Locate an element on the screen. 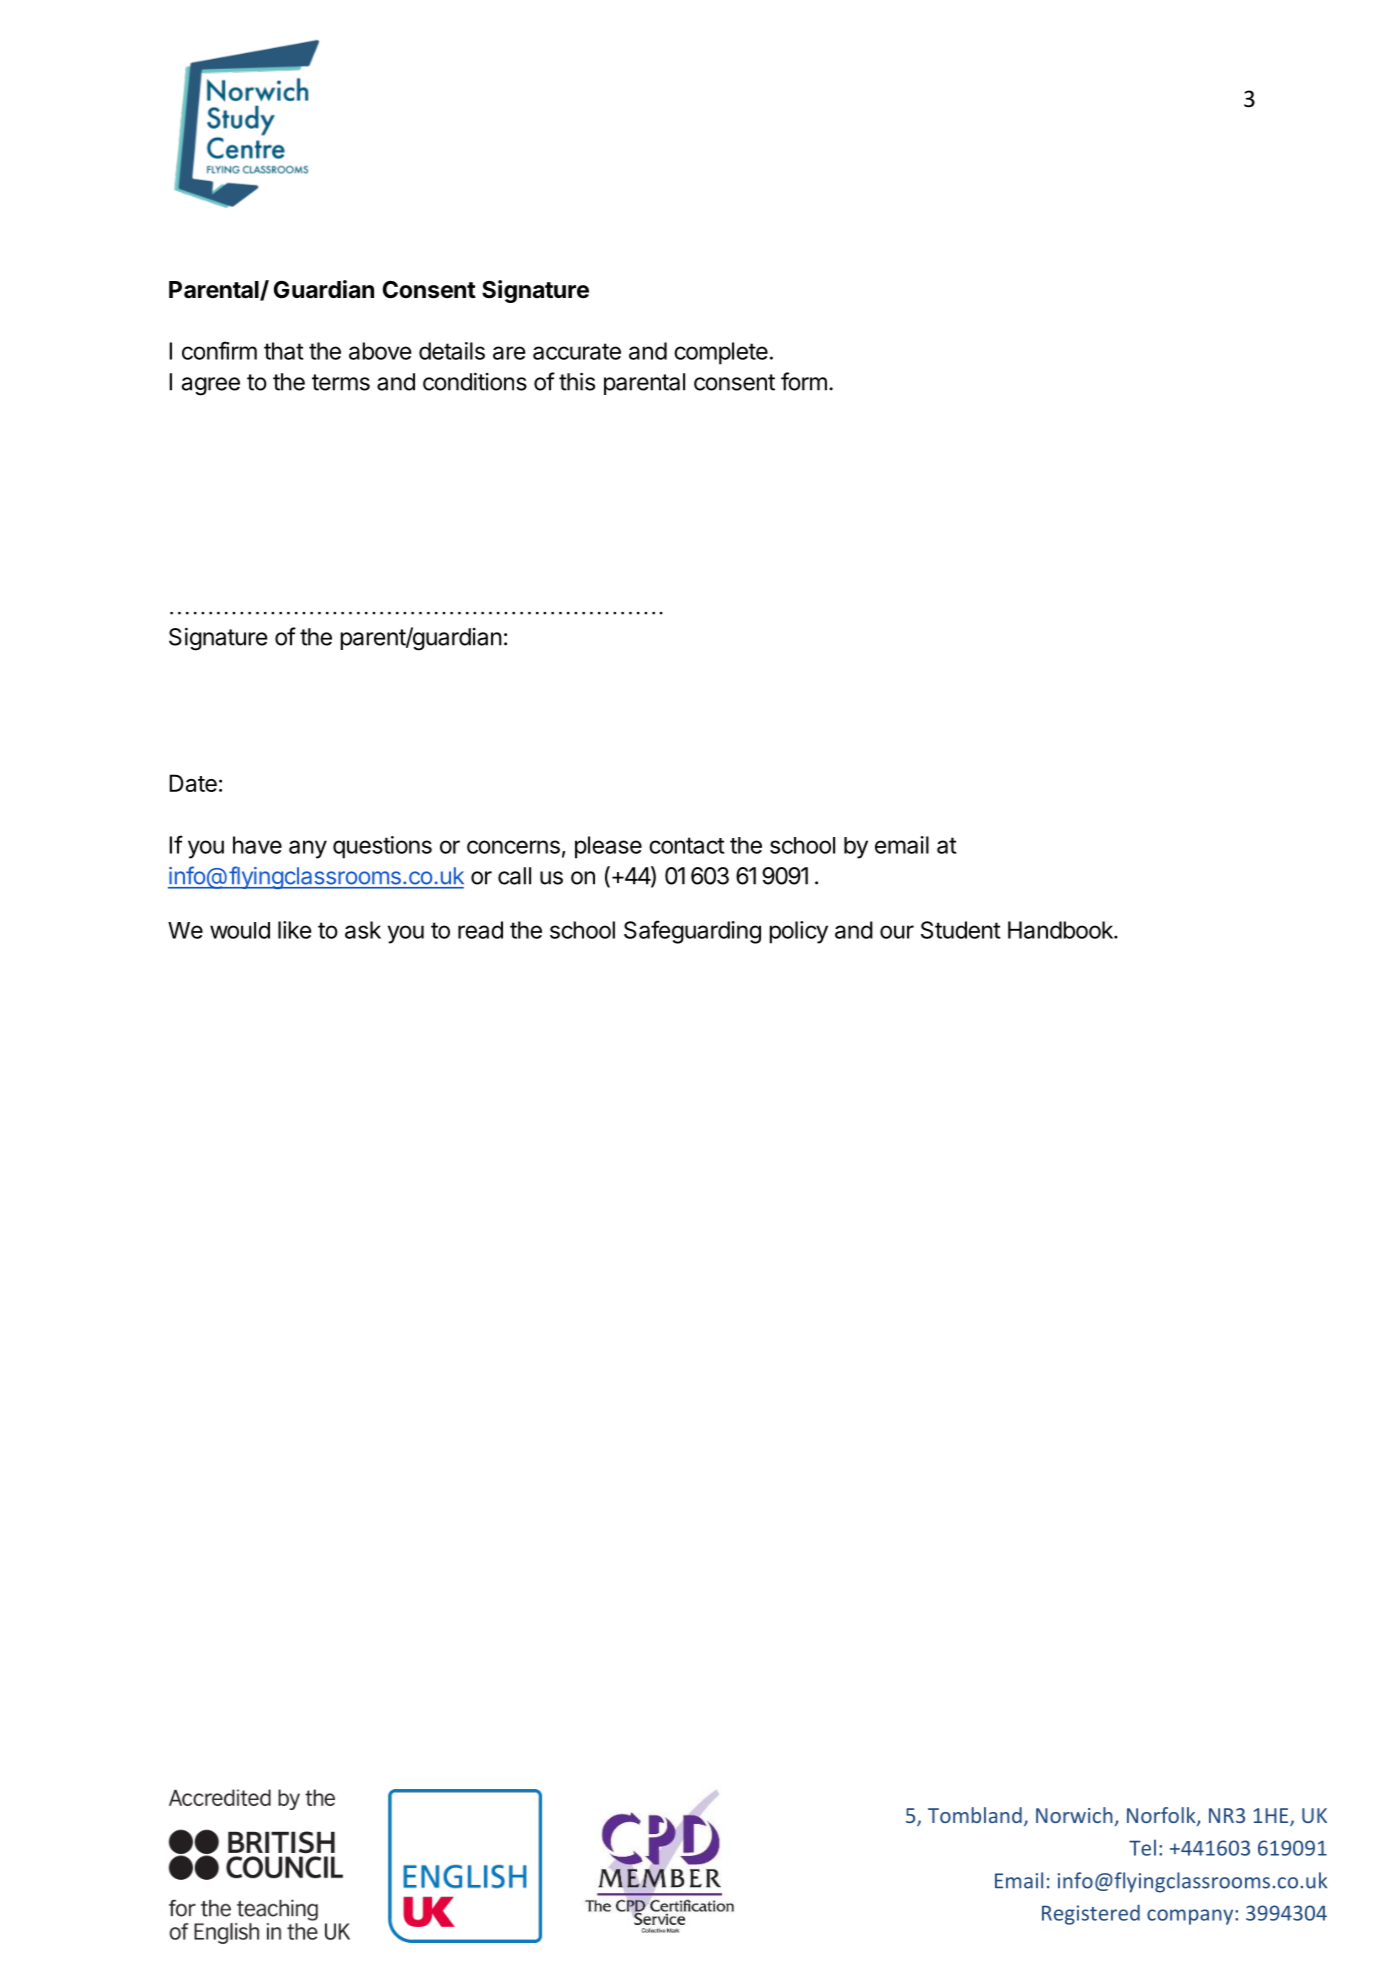  form is located at coordinates (804, 381).
